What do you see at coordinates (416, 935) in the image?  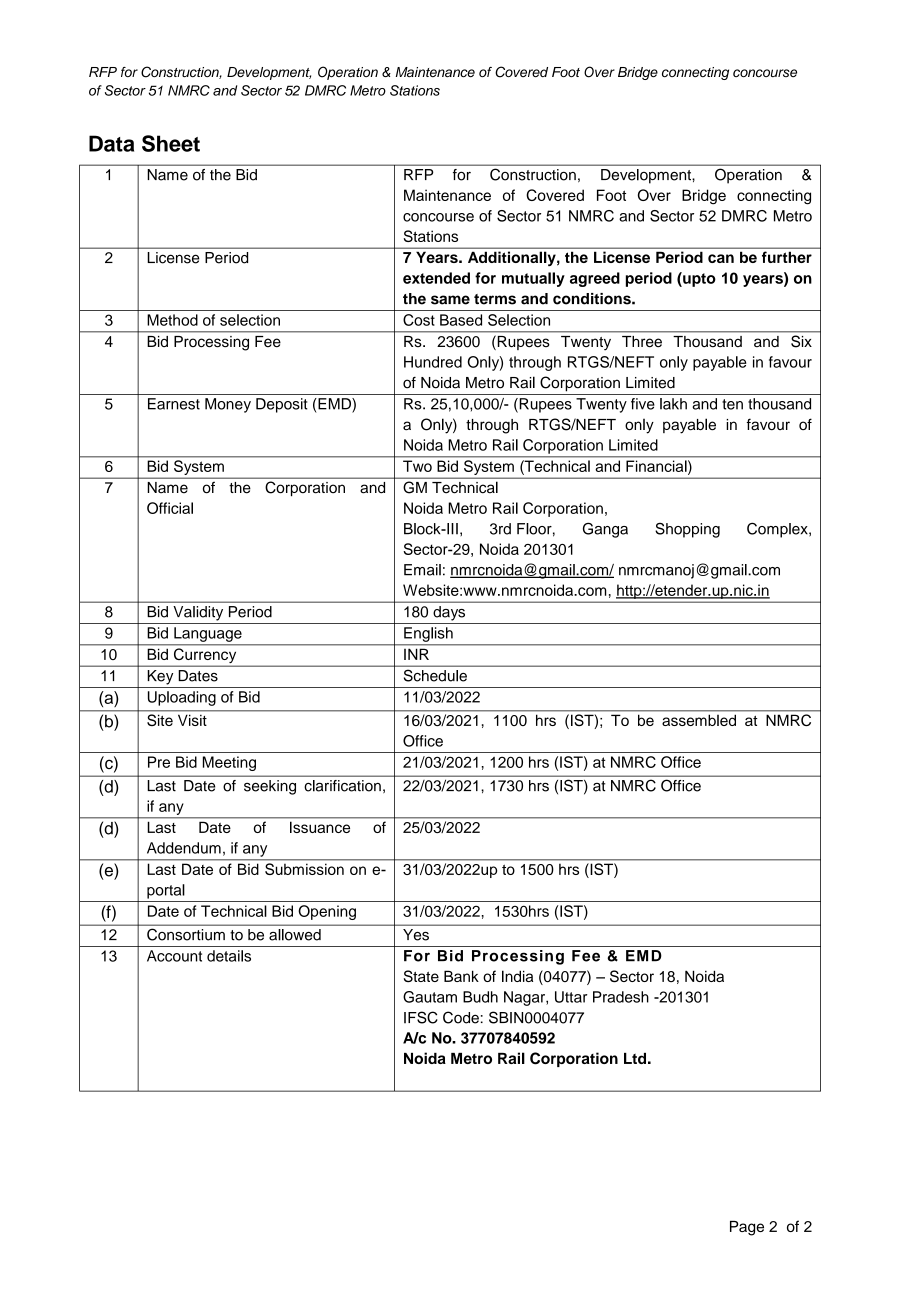 I see `Yes` at bounding box center [416, 935].
